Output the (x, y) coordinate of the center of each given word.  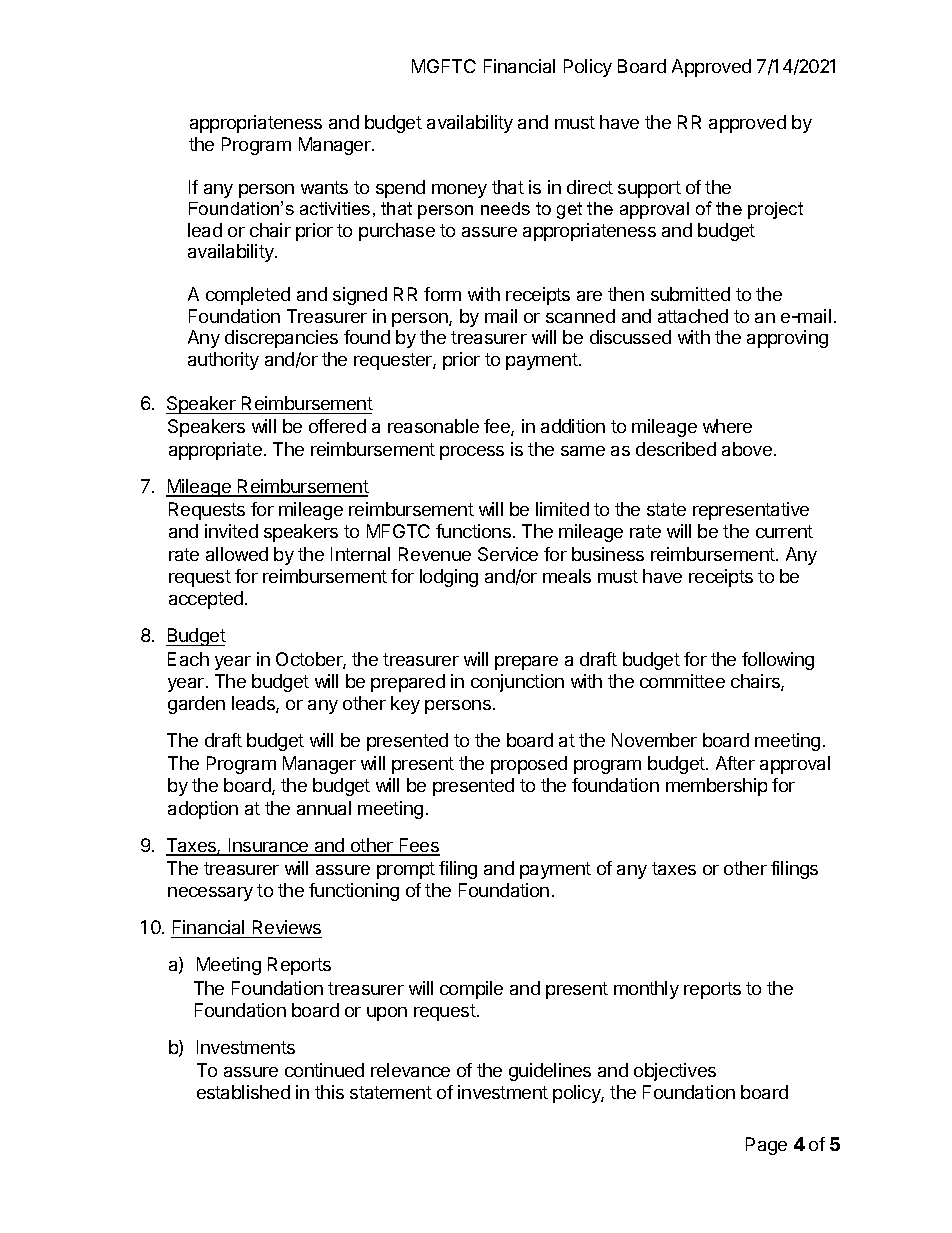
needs (505, 208)
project (775, 210)
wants (324, 187)
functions (473, 531)
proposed (529, 765)
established (243, 1092)
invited (231, 531)
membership (716, 787)
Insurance (269, 846)
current (784, 531)
